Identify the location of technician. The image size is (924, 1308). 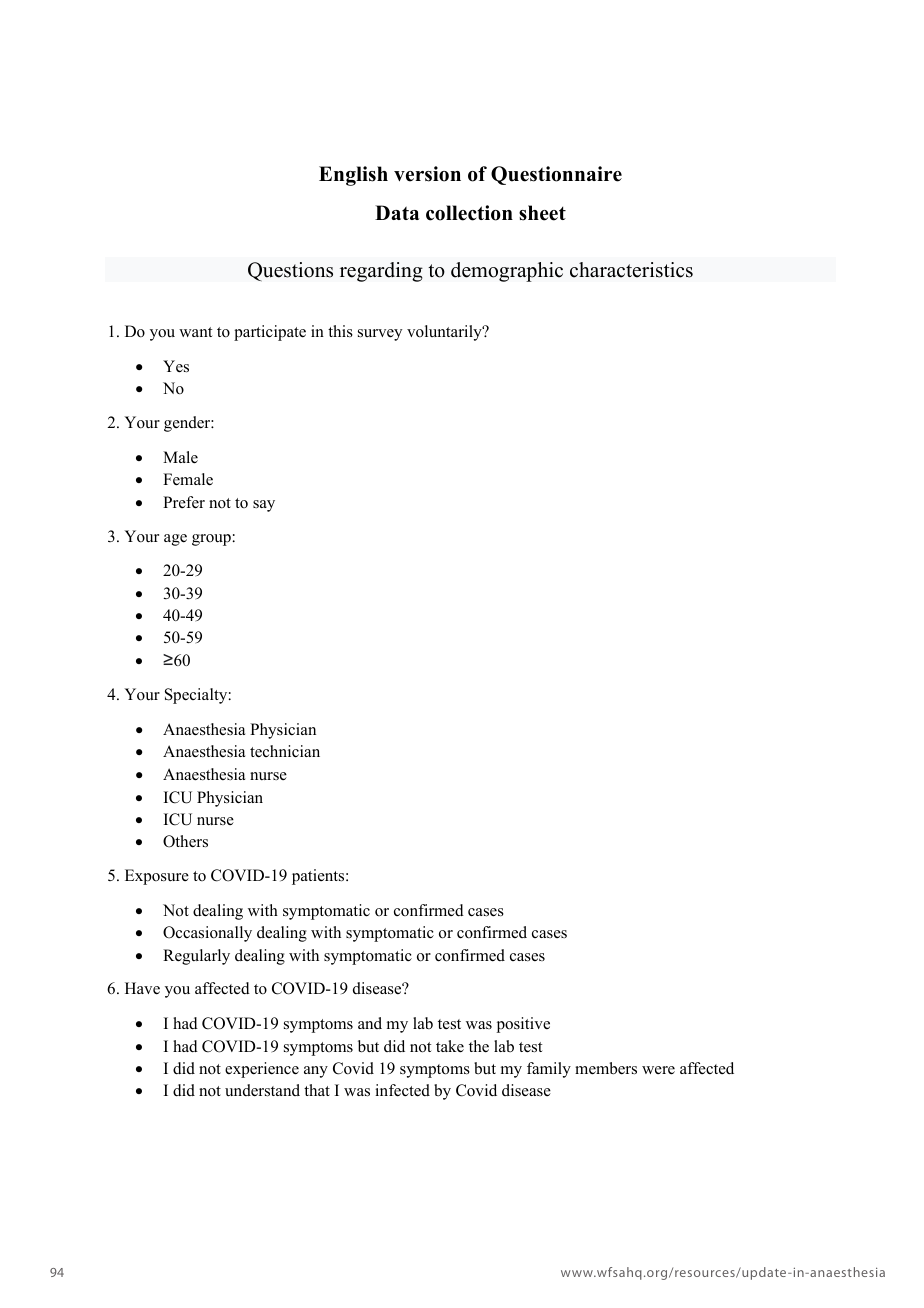
(285, 751).
